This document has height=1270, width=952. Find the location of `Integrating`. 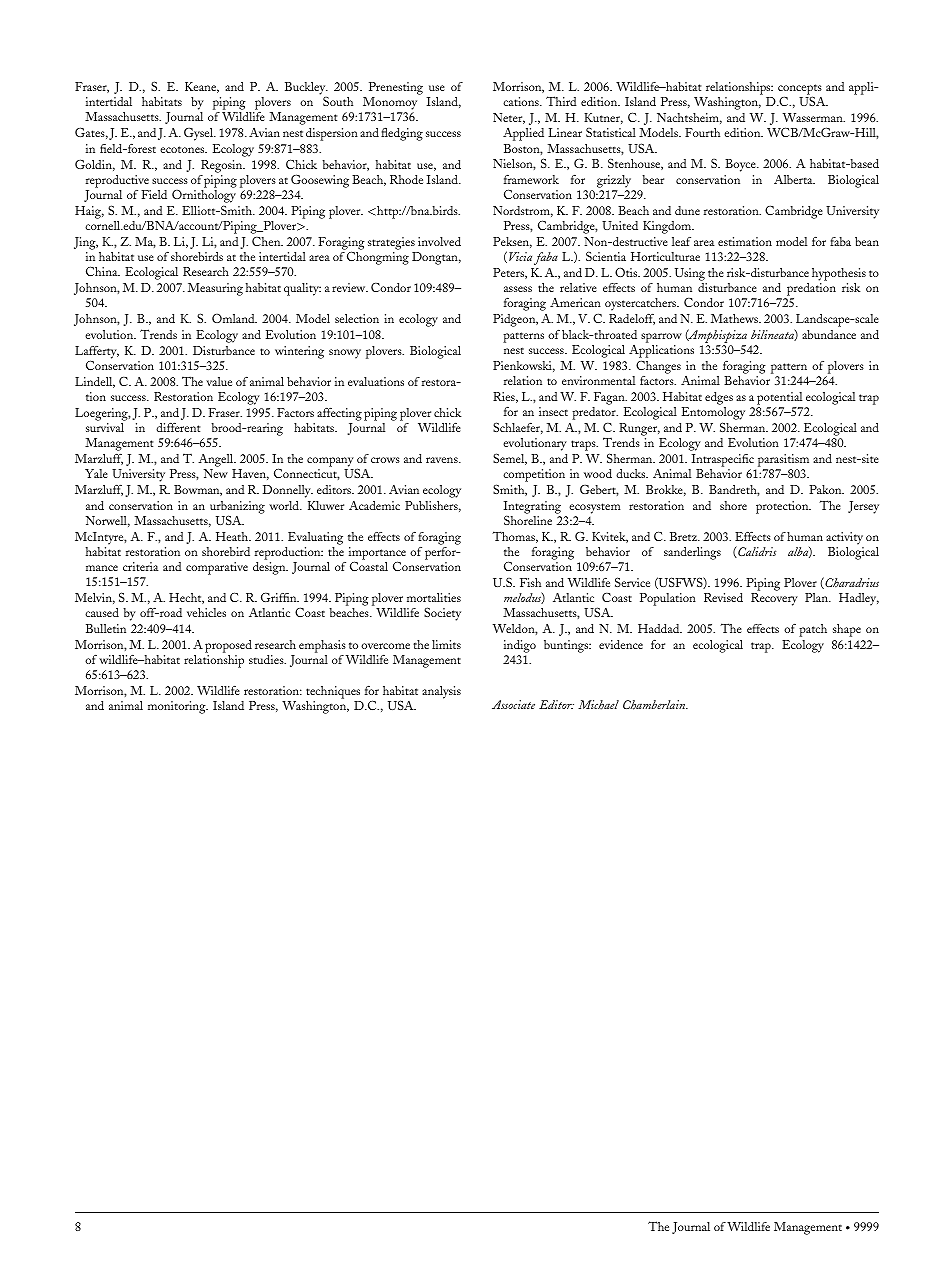

Integrating is located at coordinates (532, 508).
